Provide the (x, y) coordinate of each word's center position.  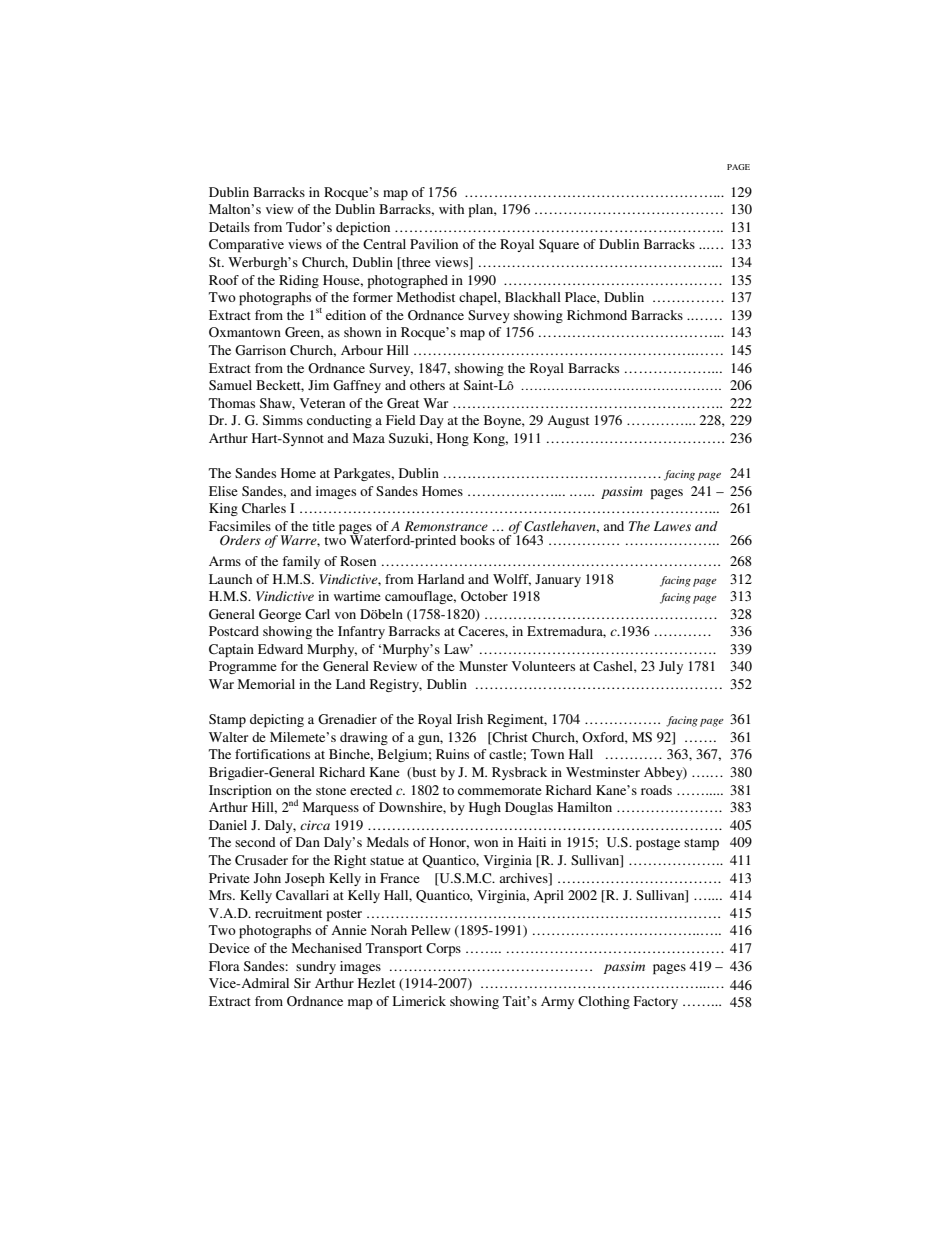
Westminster (603, 772)
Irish (470, 719)
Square (559, 246)
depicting (277, 721)
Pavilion (434, 244)
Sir (302, 983)
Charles (264, 508)
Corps (443, 950)
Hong (453, 439)
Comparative (246, 246)
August (568, 421)
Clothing (604, 1002)
